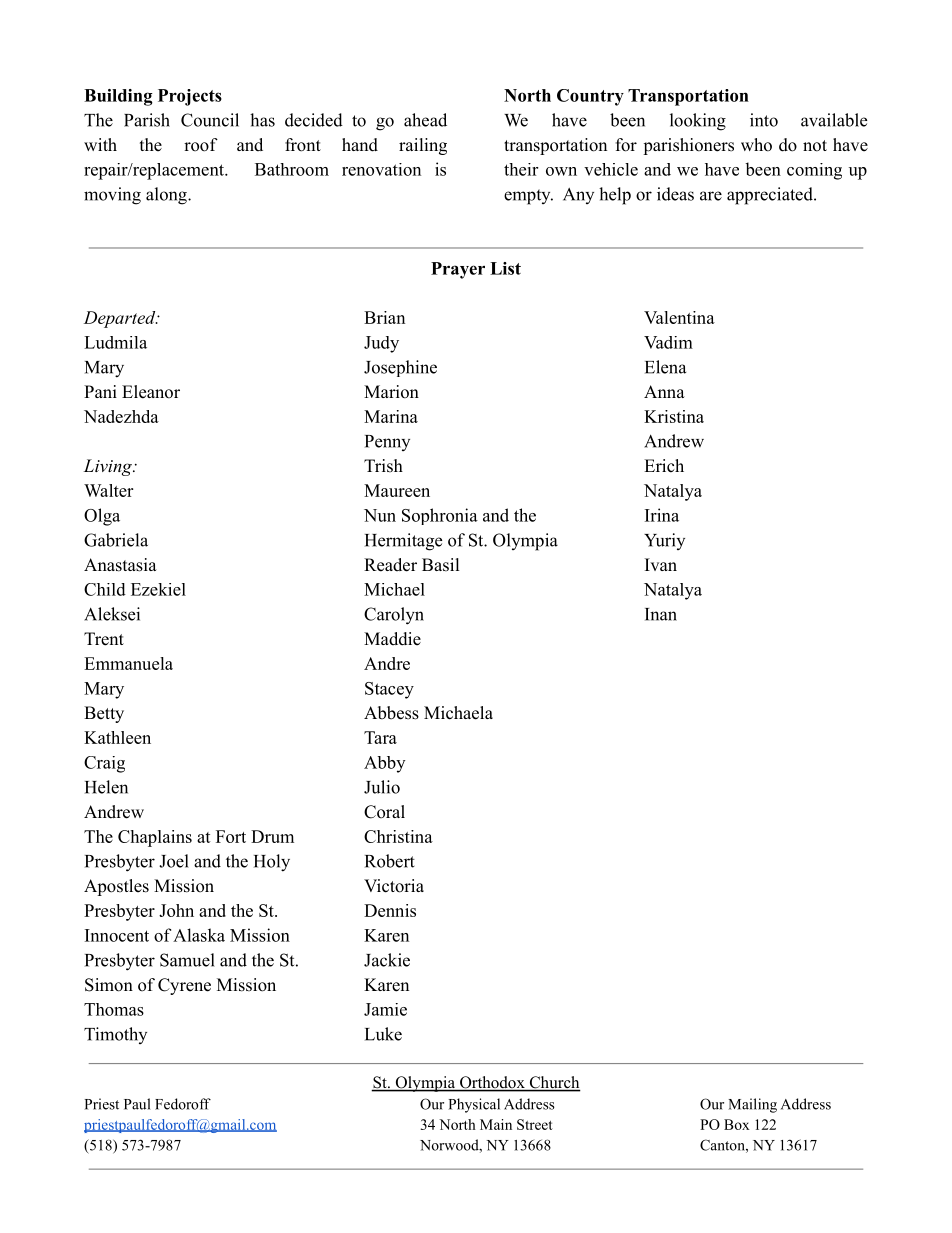 This screenshot has height=1233, width=952. I want to click on Prayer, so click(458, 270).
